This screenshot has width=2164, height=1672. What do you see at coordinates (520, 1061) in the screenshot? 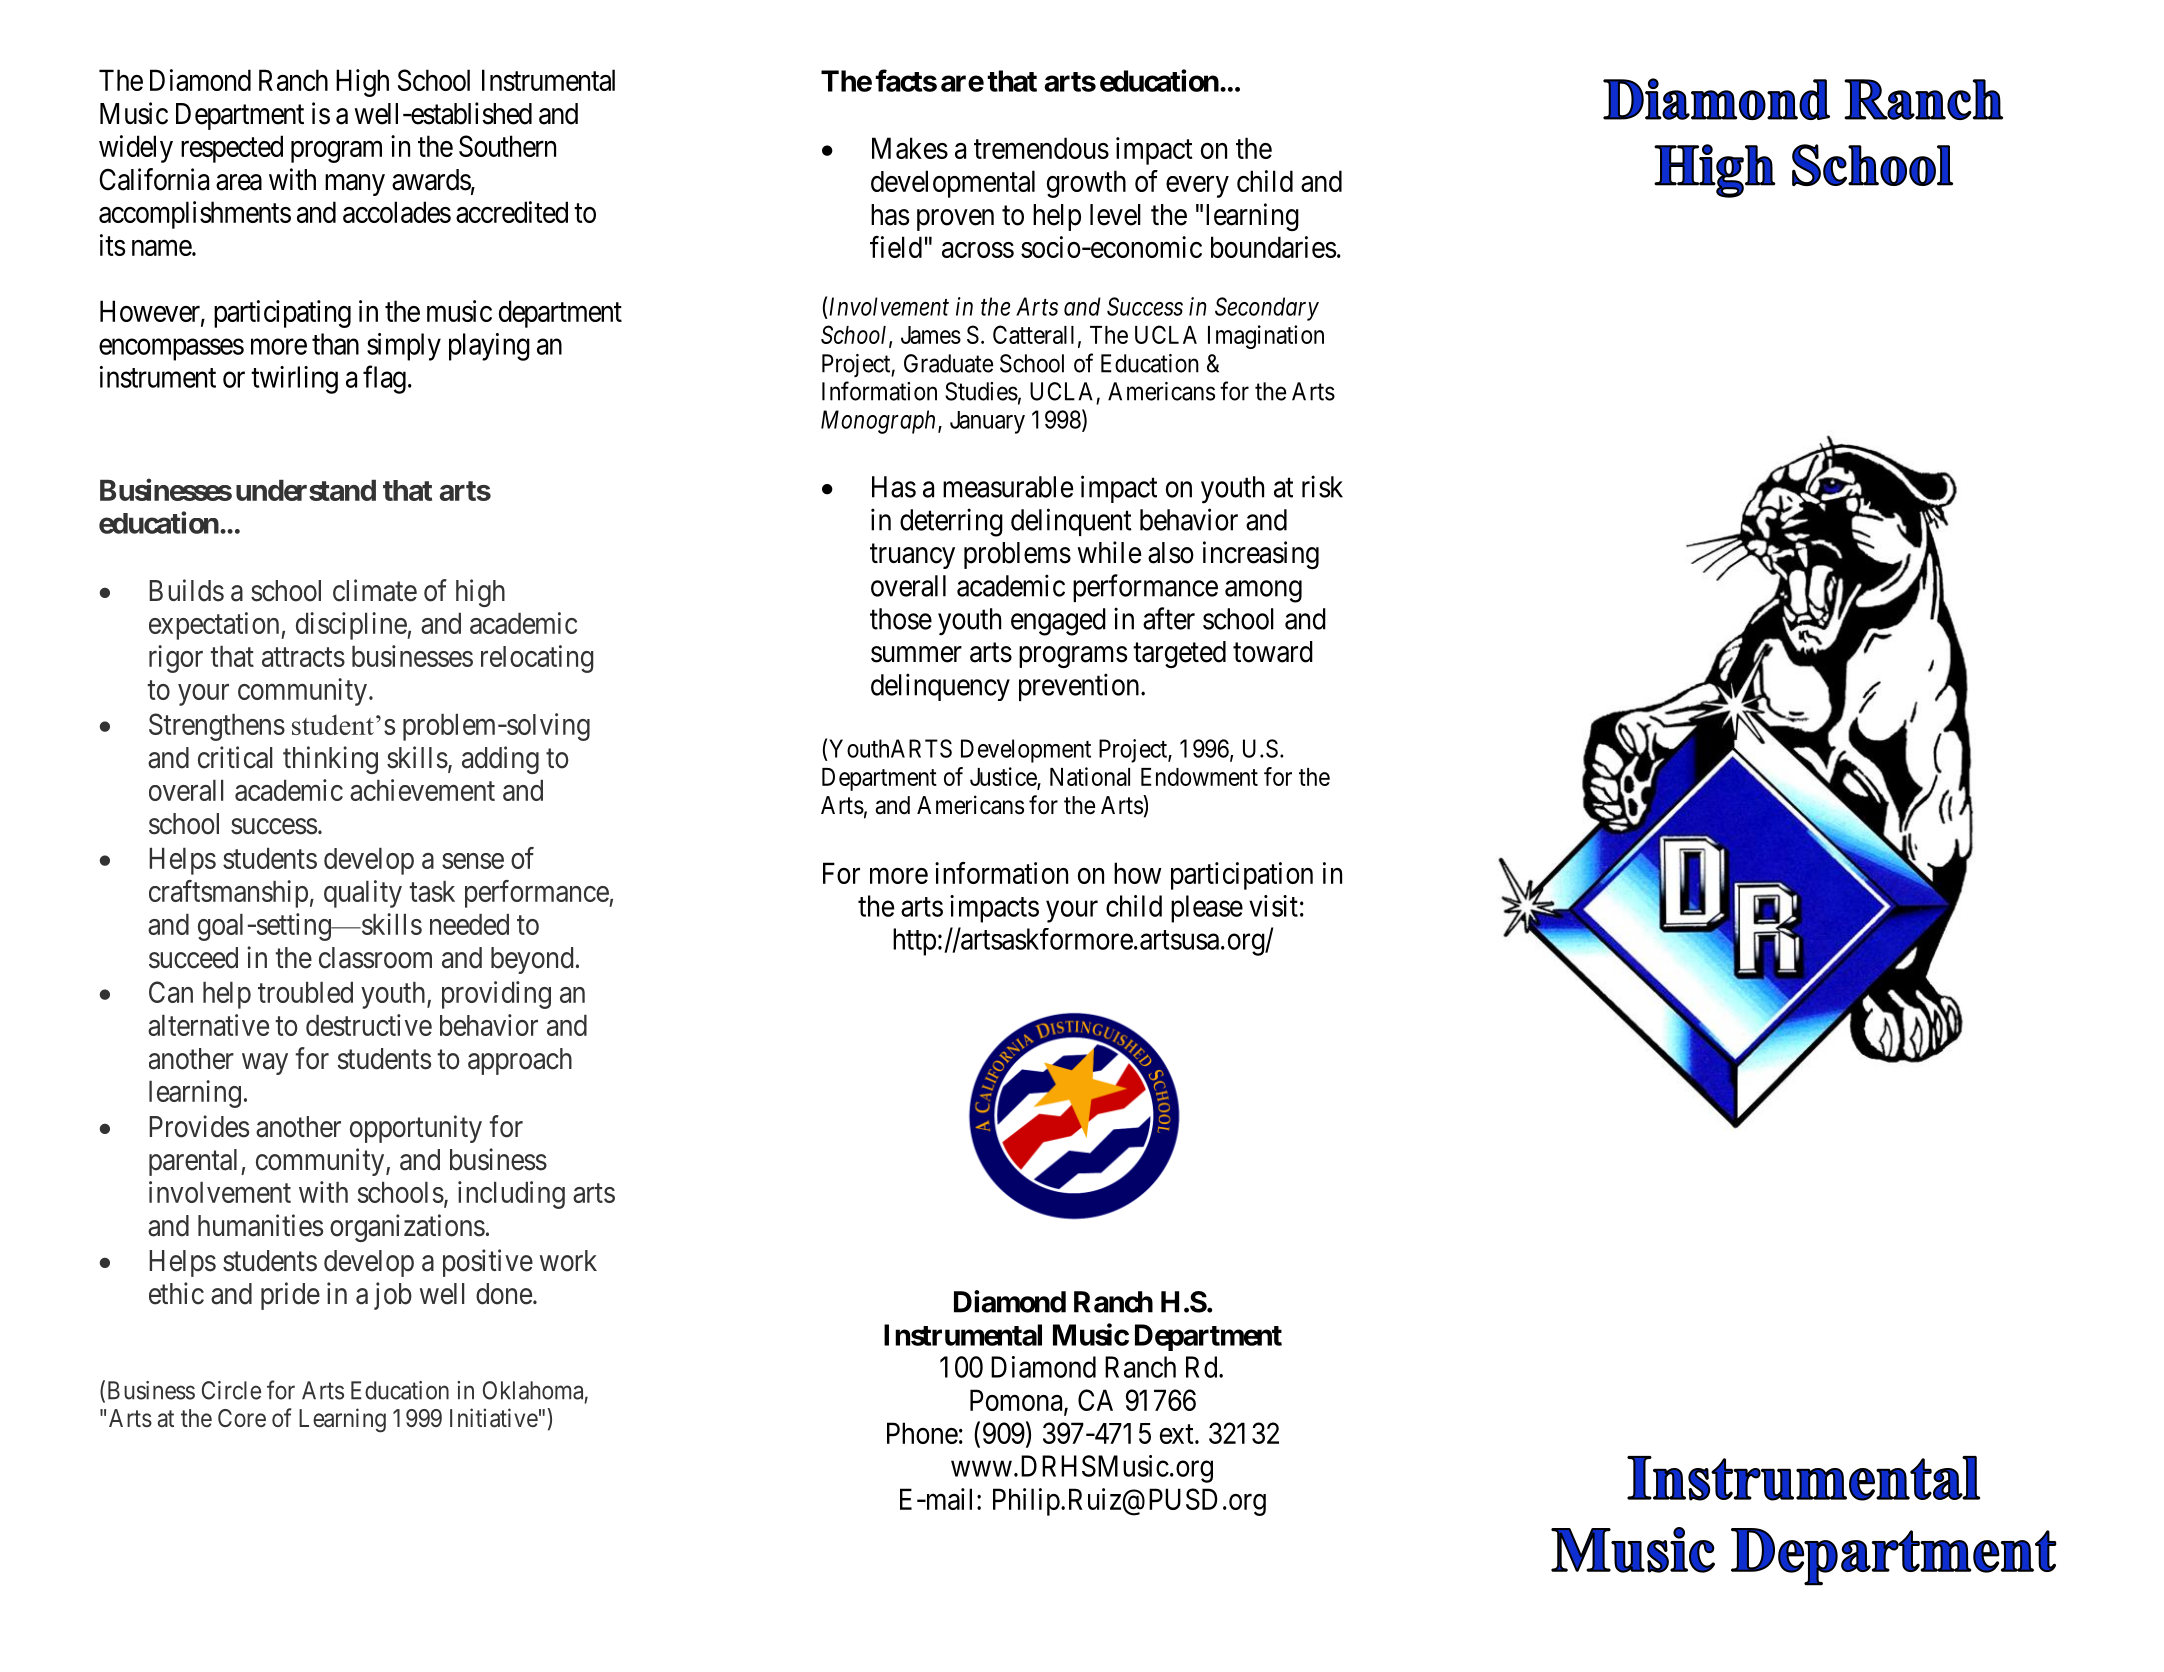
I see `approach` at bounding box center [520, 1061].
